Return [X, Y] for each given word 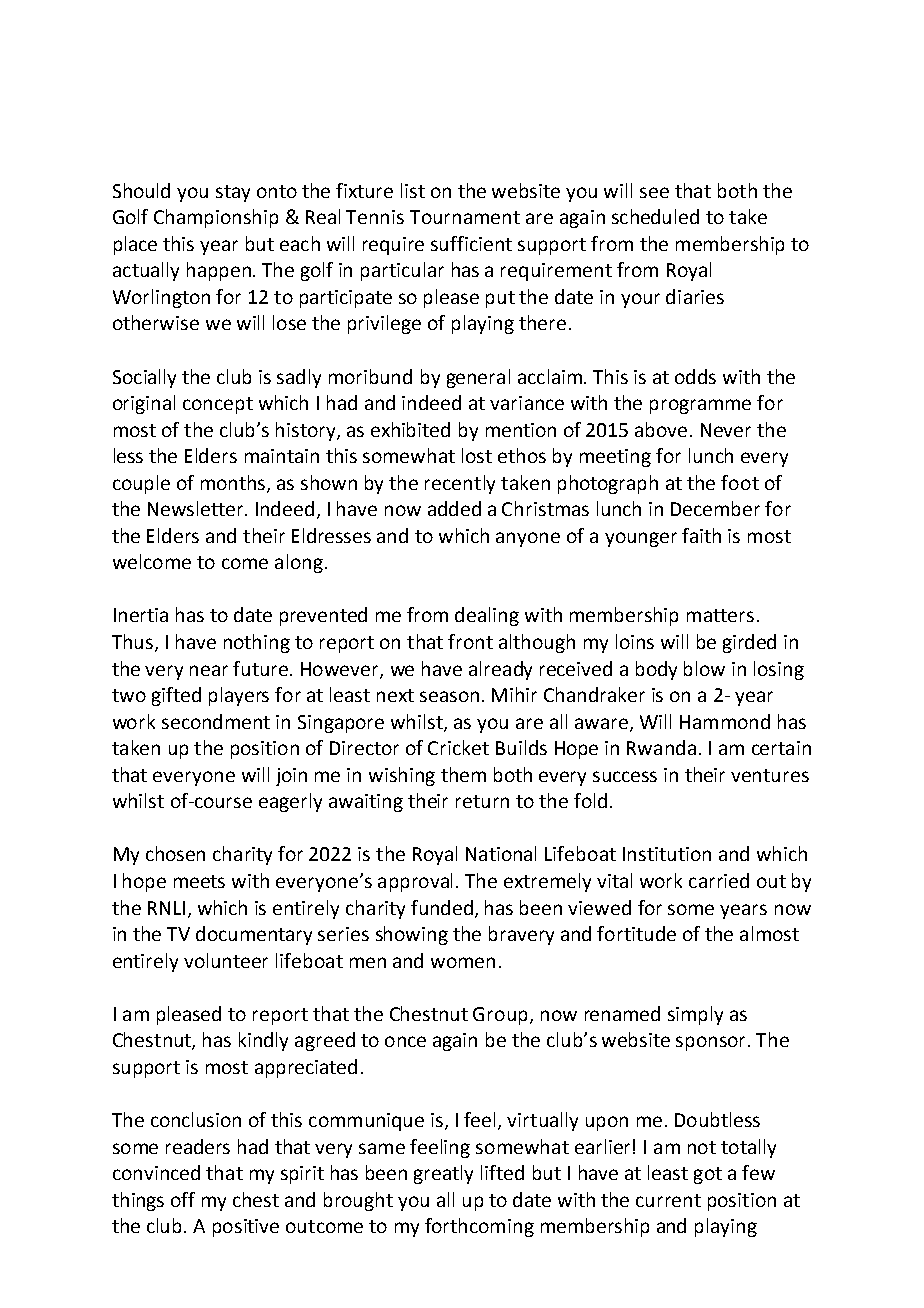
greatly [443, 1174]
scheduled [655, 216]
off [183, 1199]
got [708, 1175]
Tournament [465, 217]
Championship [216, 218]
